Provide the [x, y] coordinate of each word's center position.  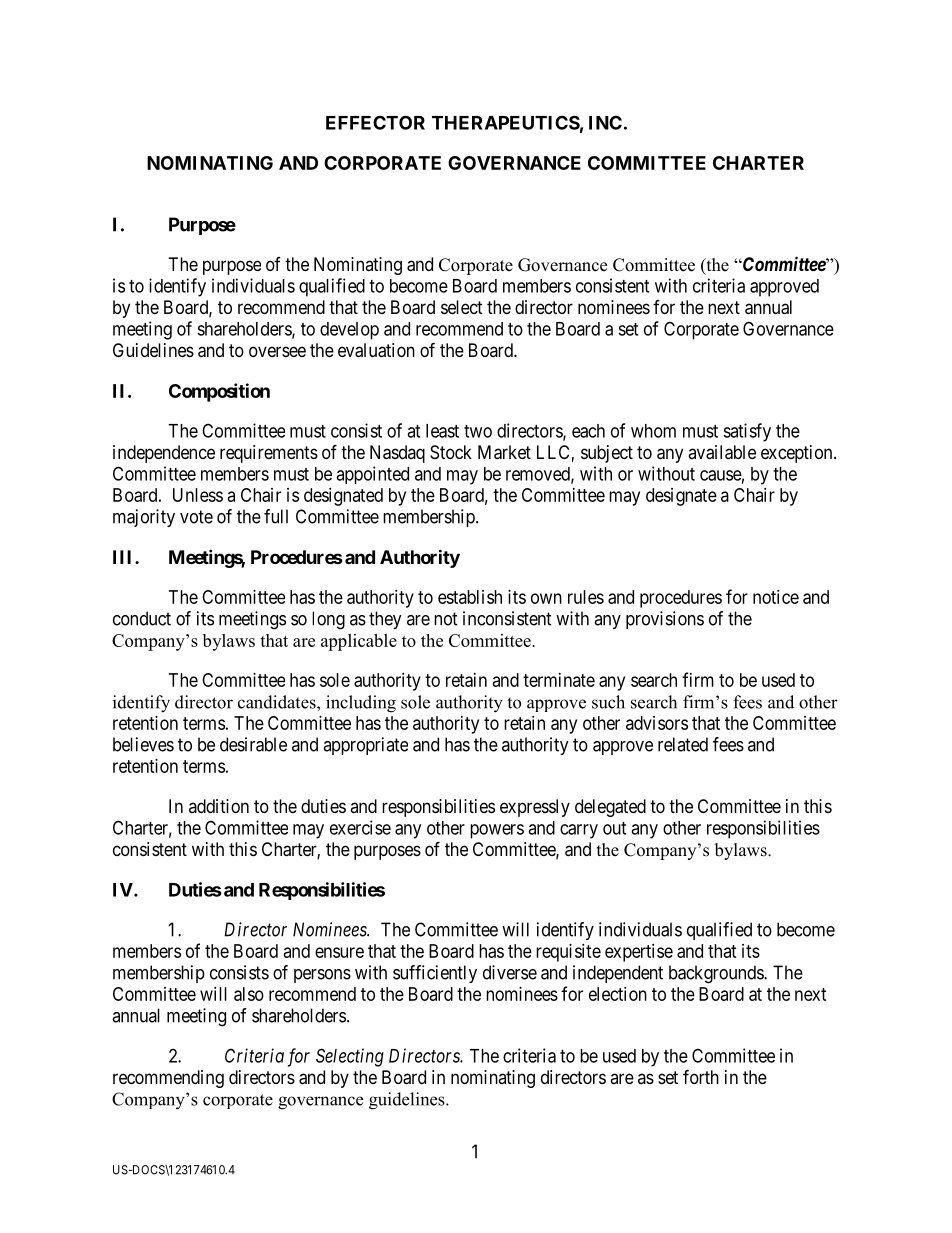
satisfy [747, 432]
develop [349, 331]
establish [470, 597]
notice [776, 597]
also [249, 994]
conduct [142, 618]
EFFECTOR [375, 122]
